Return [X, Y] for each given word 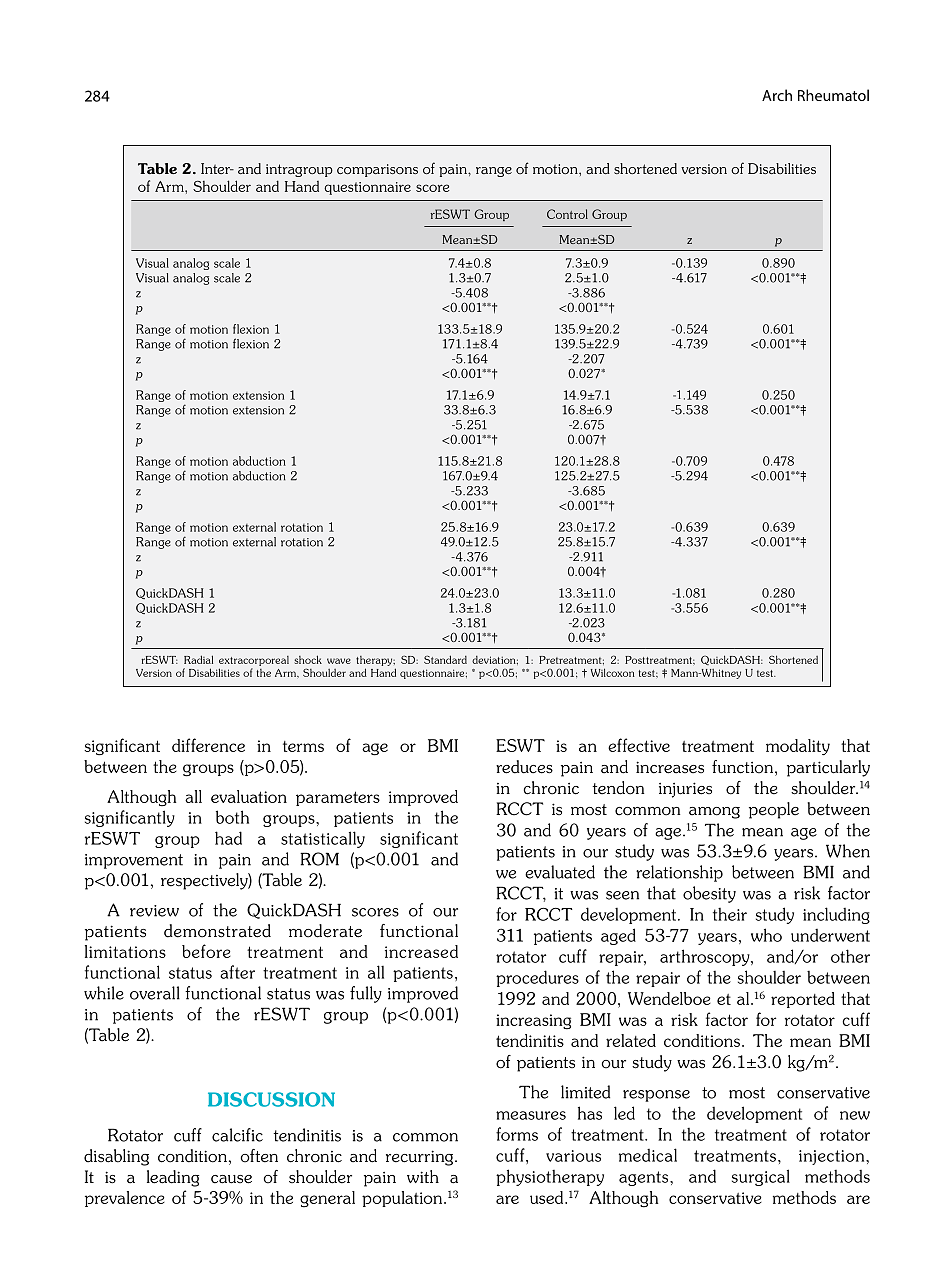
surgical [761, 1177]
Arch [777, 95]
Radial [198, 659]
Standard [445, 659]
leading [173, 1178]
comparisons [377, 170]
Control [567, 214]
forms [517, 1134]
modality [798, 747]
